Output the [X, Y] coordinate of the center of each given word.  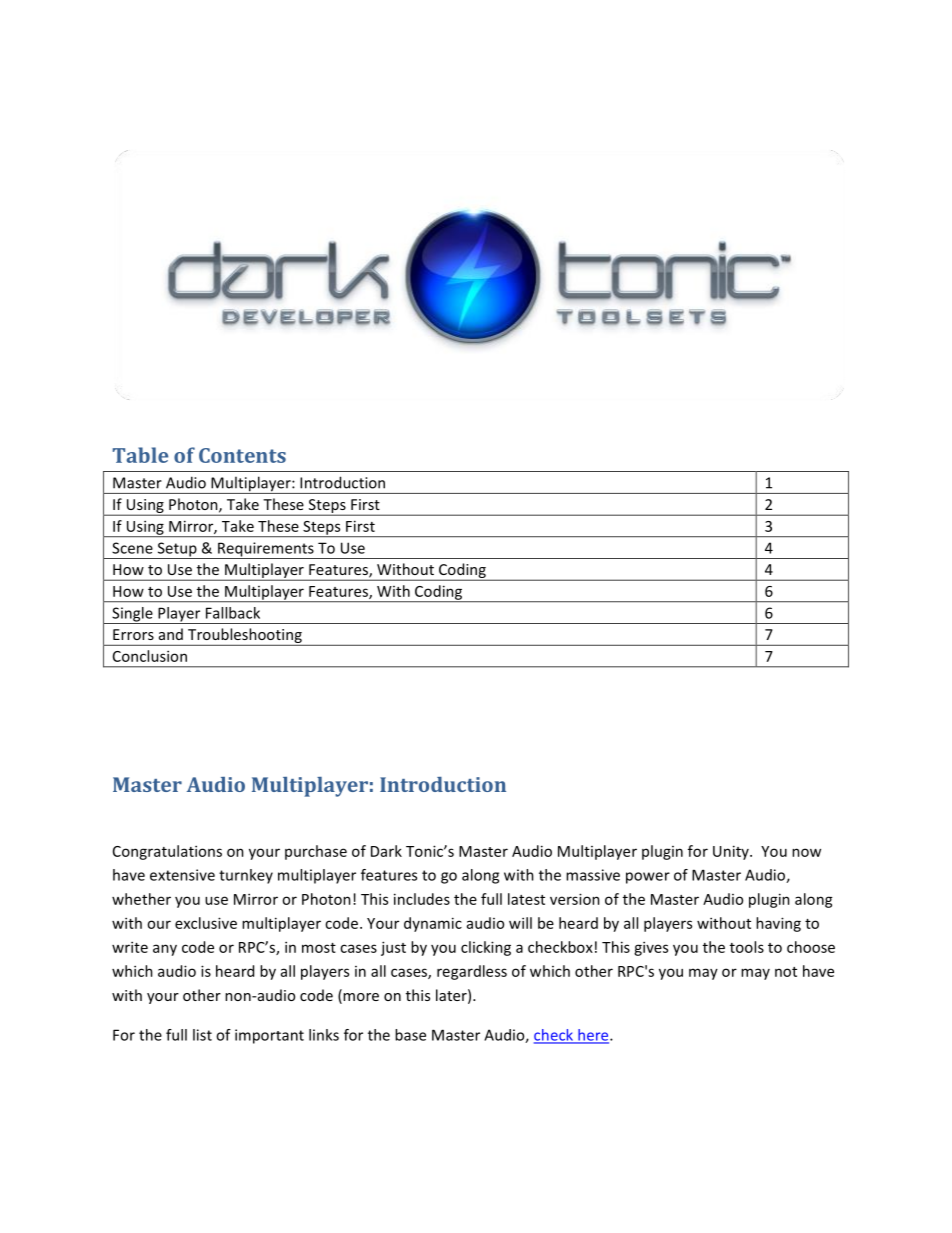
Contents [242, 455]
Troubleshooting [245, 637]
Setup [177, 550]
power [648, 878]
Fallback [233, 613]
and [171, 634]
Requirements [266, 550]
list [202, 1035]
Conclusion [150, 656]
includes [422, 899]
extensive [182, 875]
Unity [732, 852]
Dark [386, 851]
